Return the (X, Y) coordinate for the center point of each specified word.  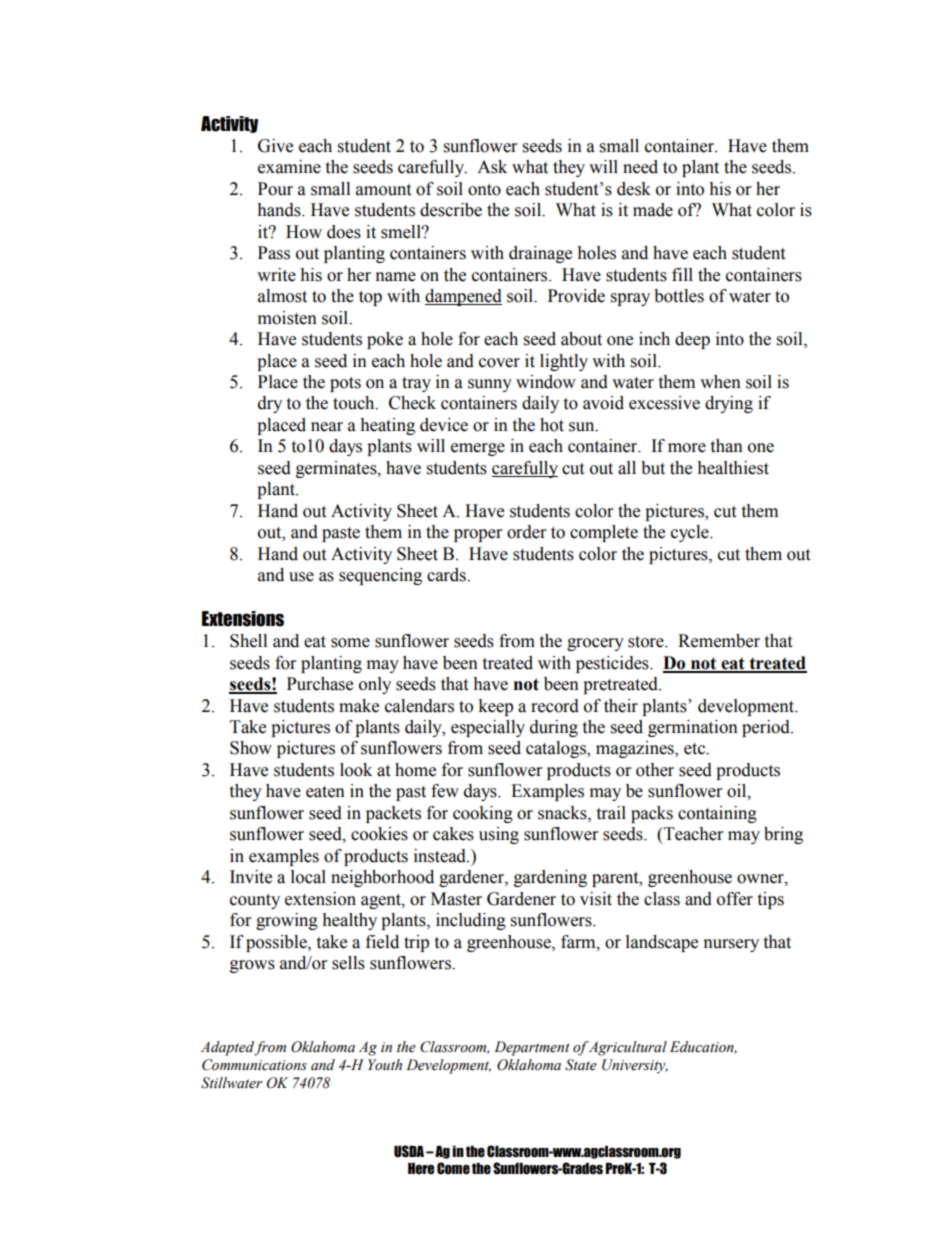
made (653, 210)
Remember (719, 641)
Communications (254, 1065)
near (327, 427)
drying (729, 404)
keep (495, 707)
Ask (492, 167)
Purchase (320, 684)
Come (453, 1168)
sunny (490, 385)
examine (289, 167)
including (471, 921)
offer (735, 899)
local (308, 877)
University (635, 1066)
